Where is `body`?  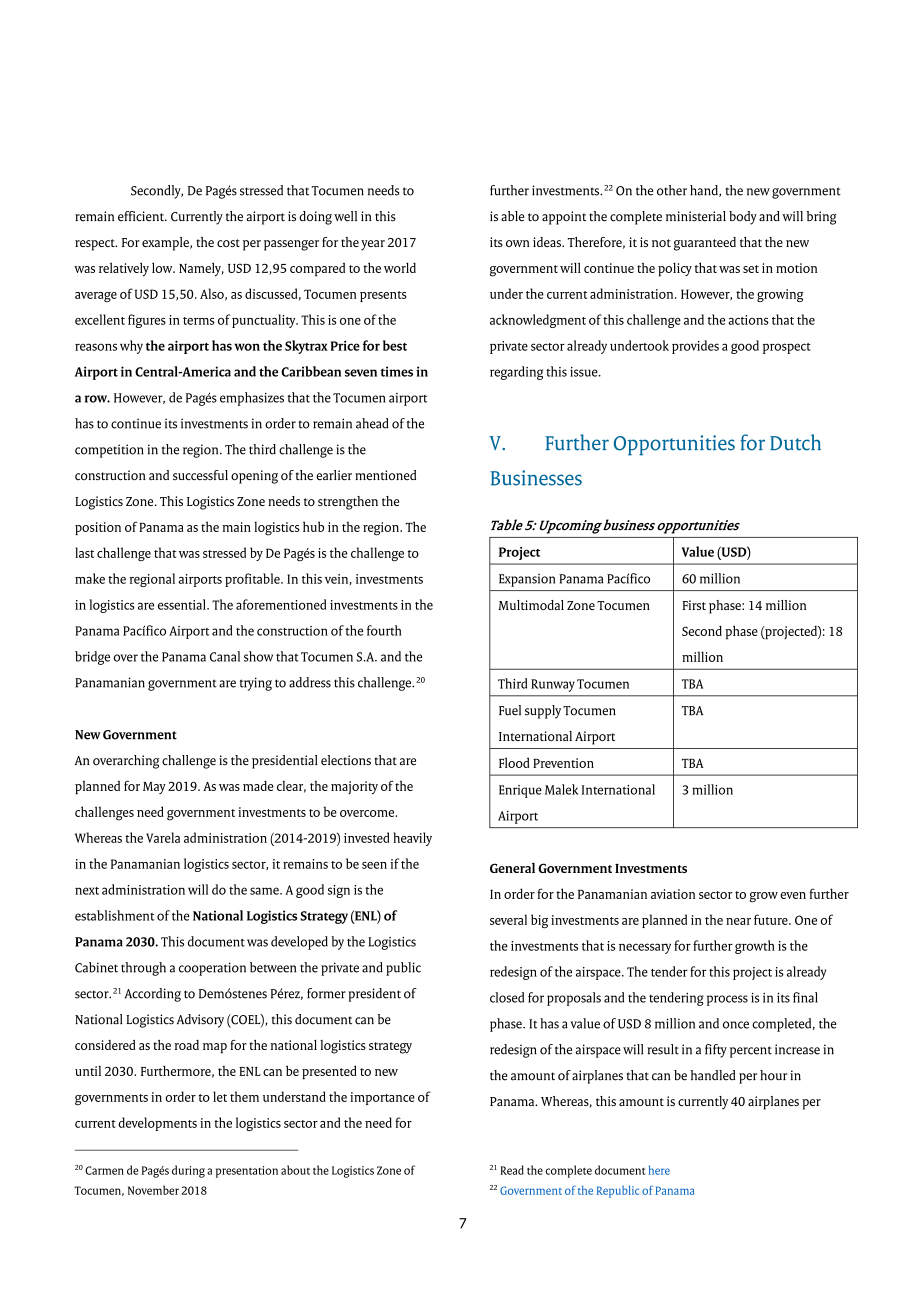
body is located at coordinates (743, 218).
